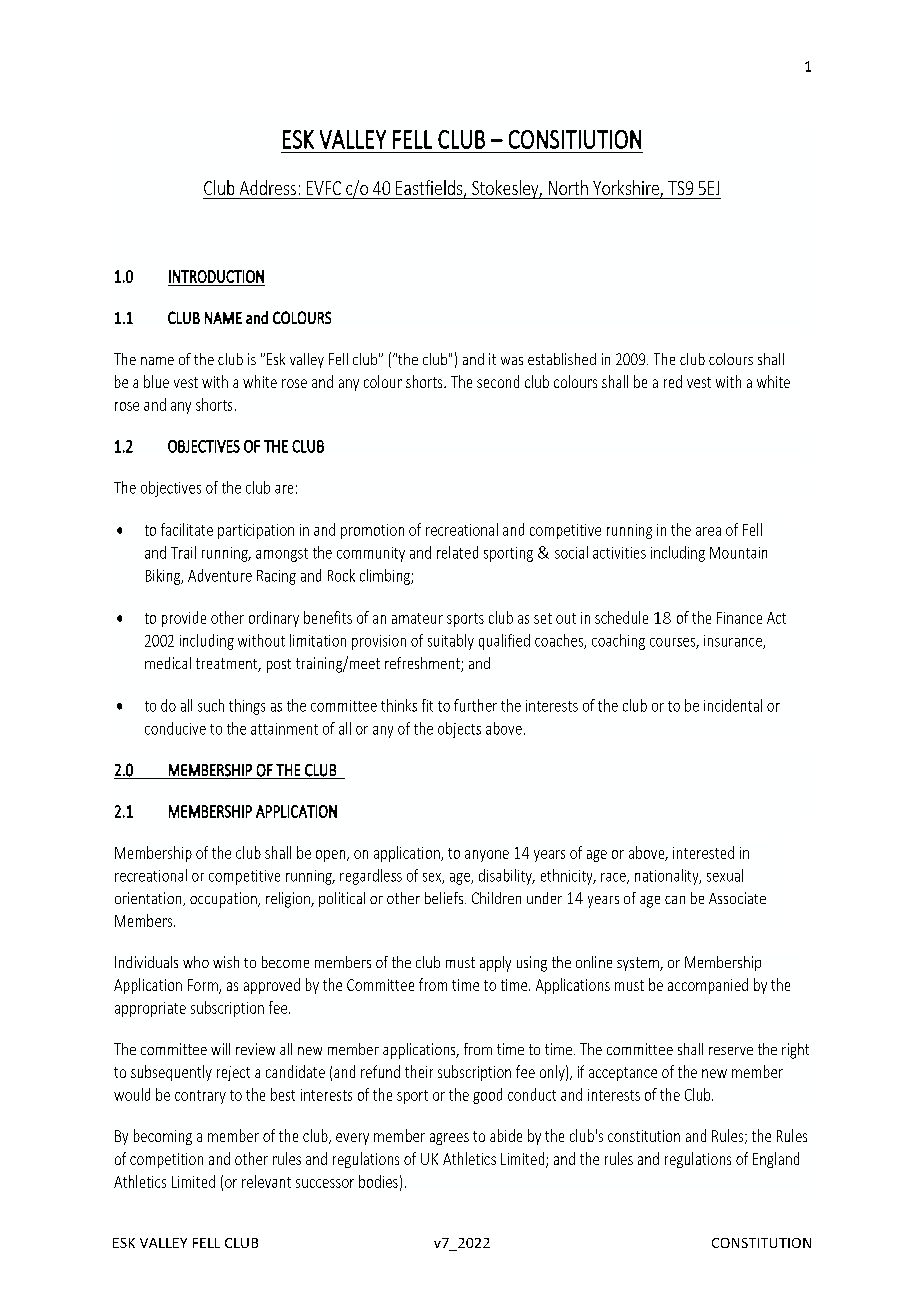  I want to click on anyone, so click(487, 856).
